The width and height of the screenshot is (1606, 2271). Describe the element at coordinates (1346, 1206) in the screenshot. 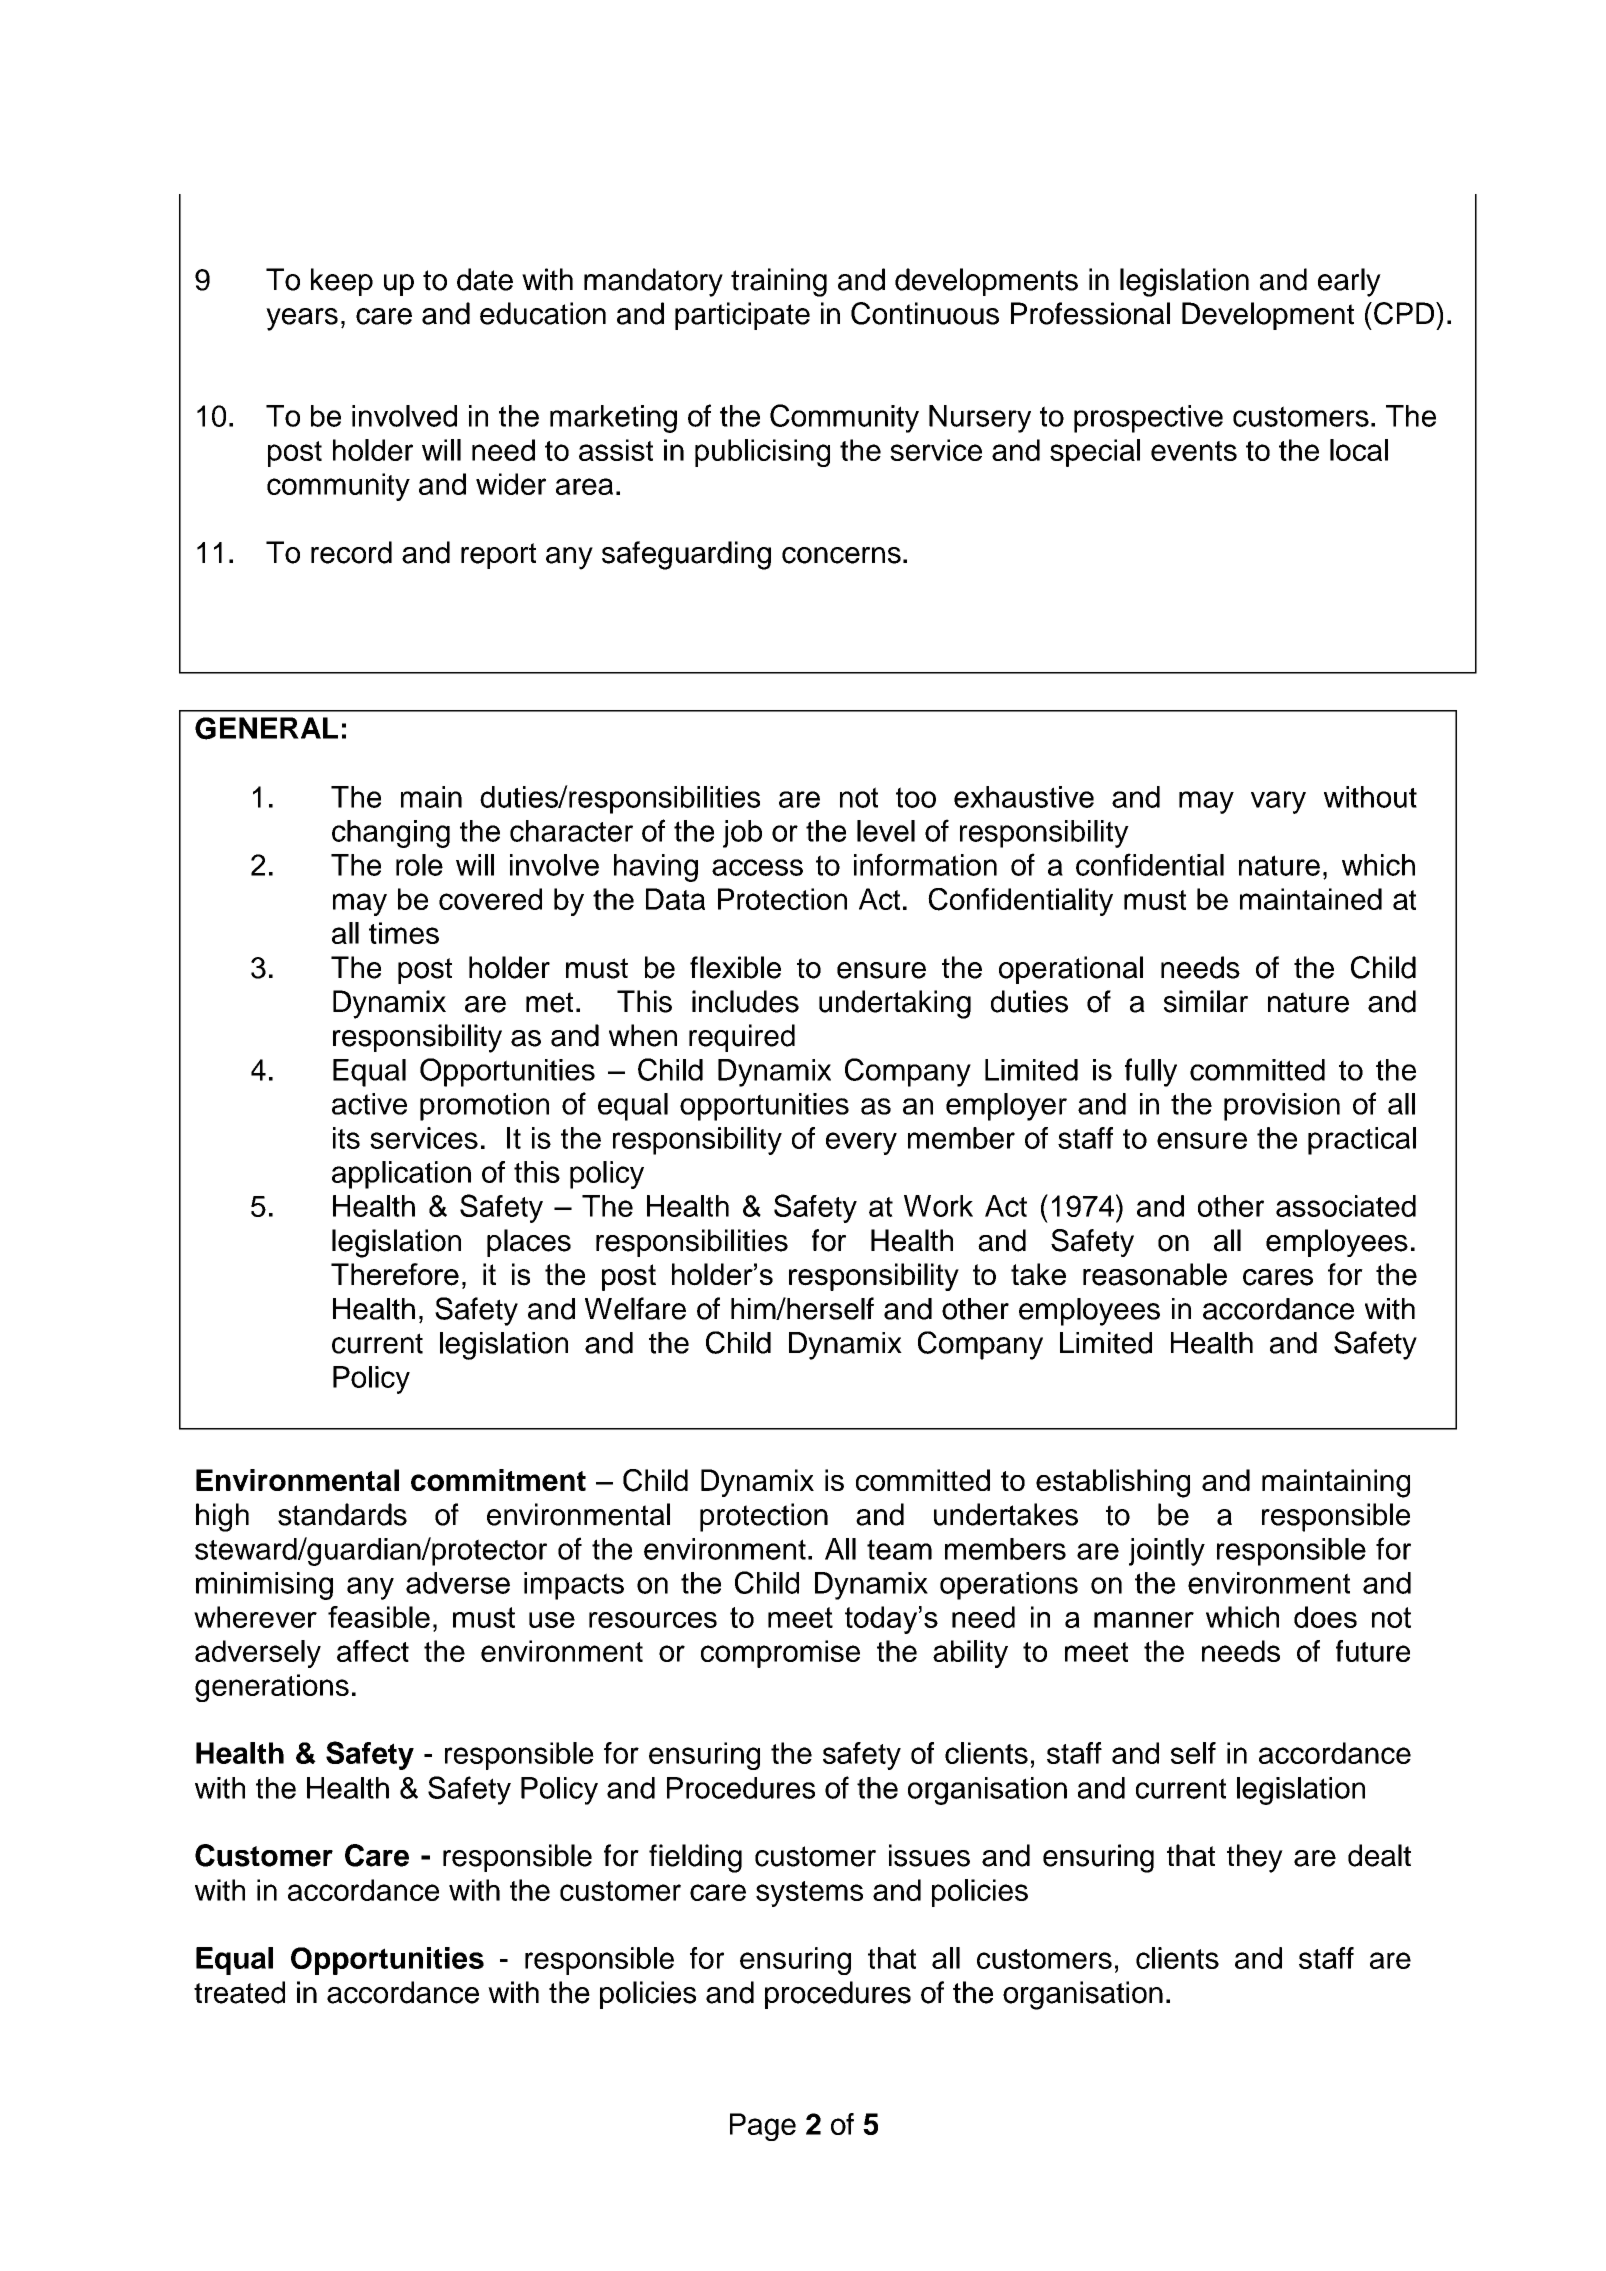

I see `associated` at that location.
